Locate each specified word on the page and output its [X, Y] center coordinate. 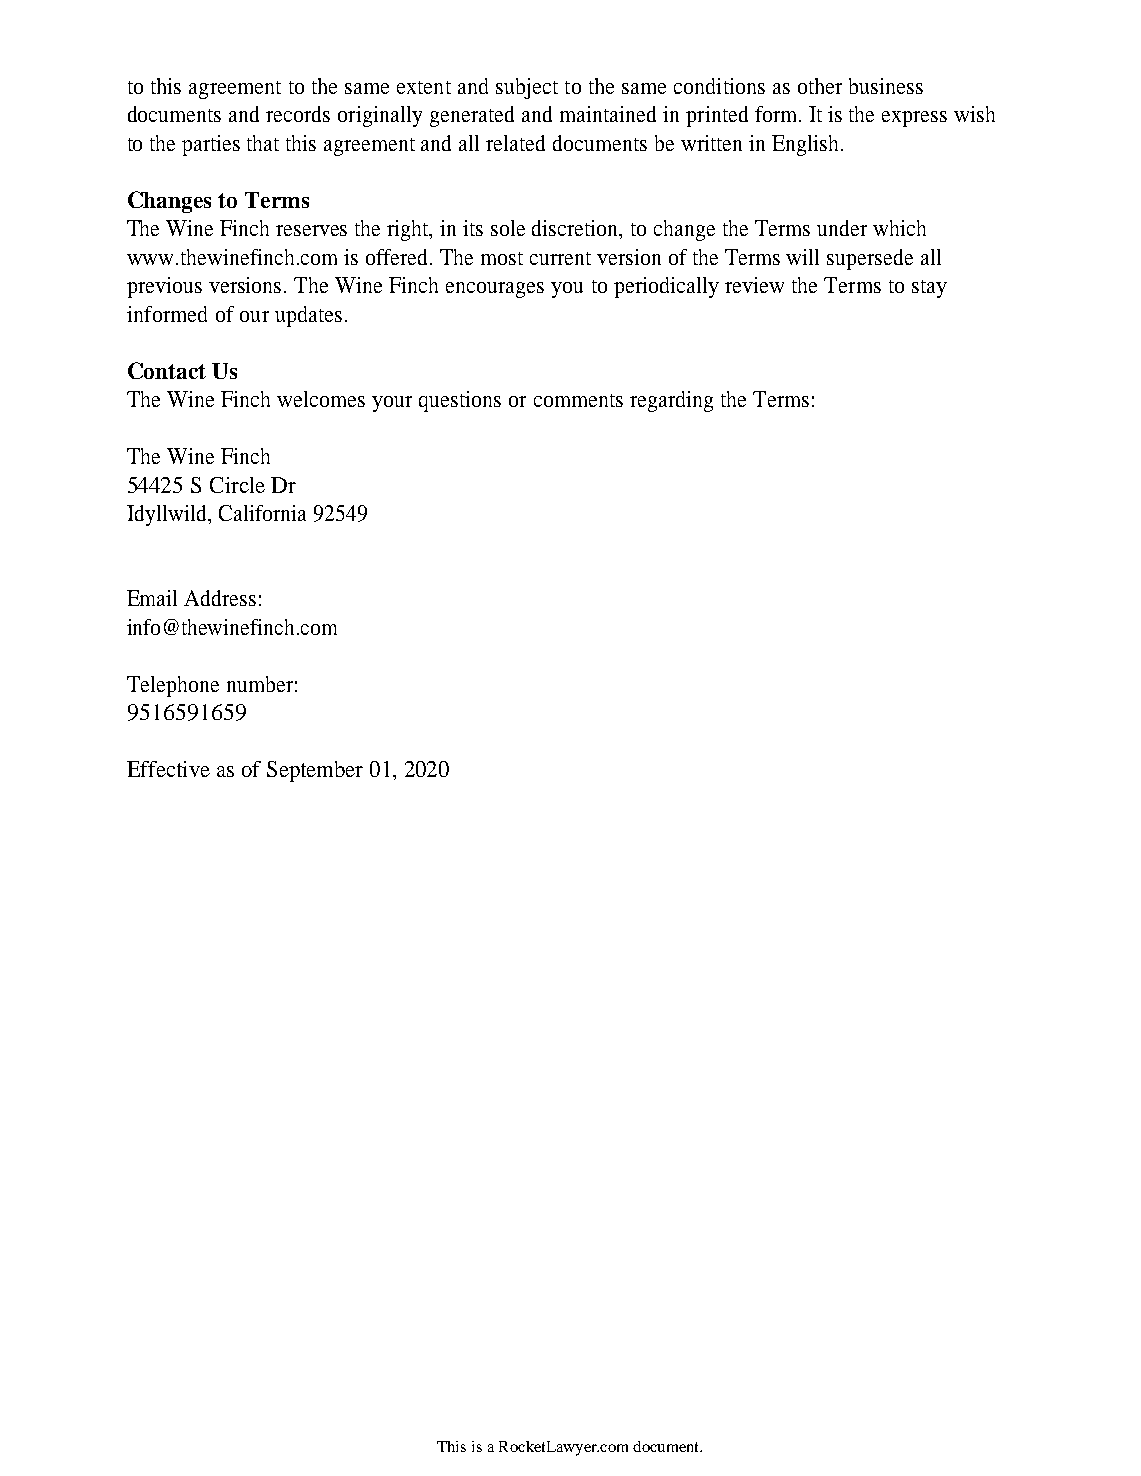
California [262, 513]
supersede [870, 259]
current [560, 258]
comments [578, 400]
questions [460, 401]
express [914, 119]
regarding [671, 401]
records [298, 114]
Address [220, 598]
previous [164, 287]
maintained [608, 114]
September [315, 771]
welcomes [321, 399]
